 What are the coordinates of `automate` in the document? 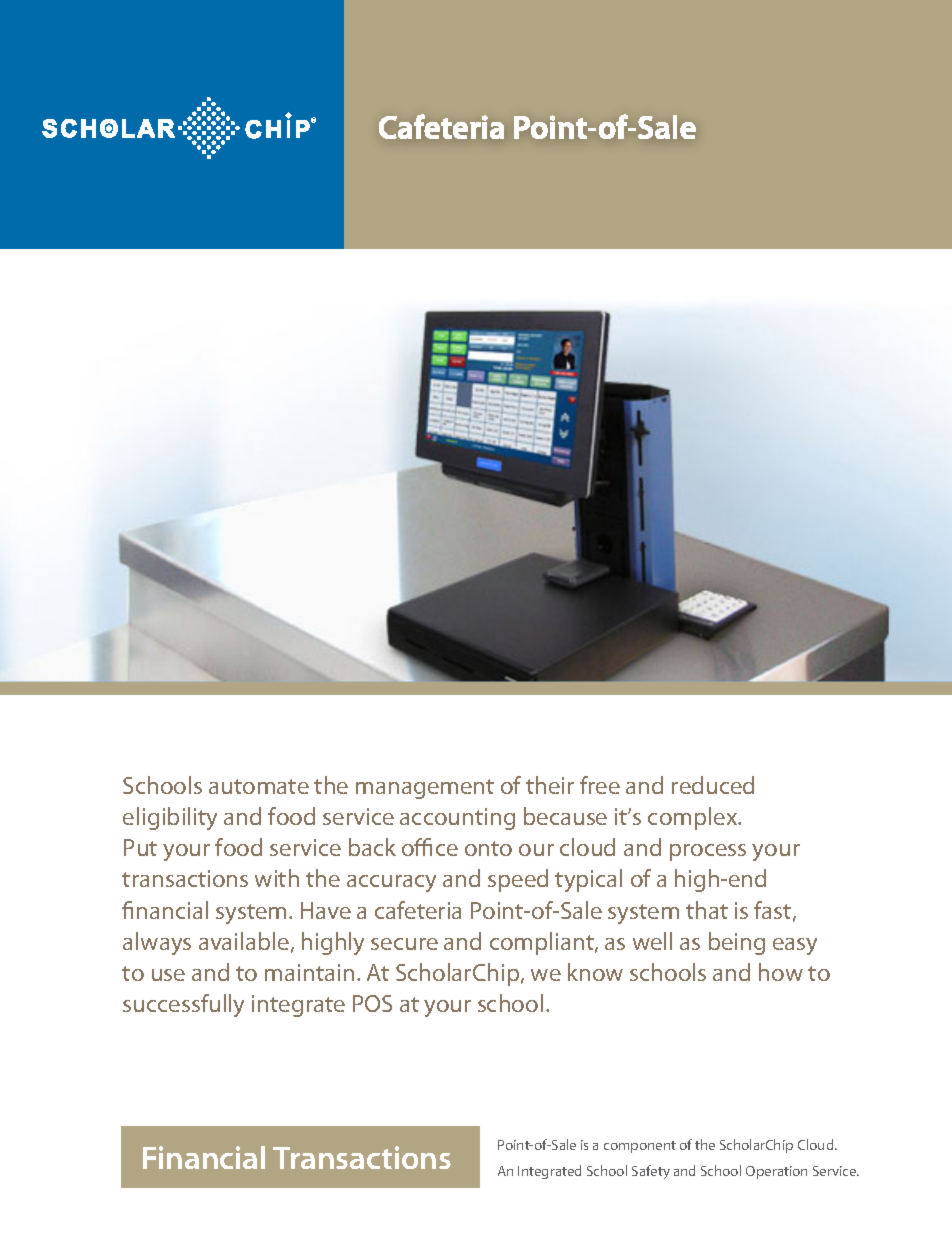 It's located at (259, 786).
